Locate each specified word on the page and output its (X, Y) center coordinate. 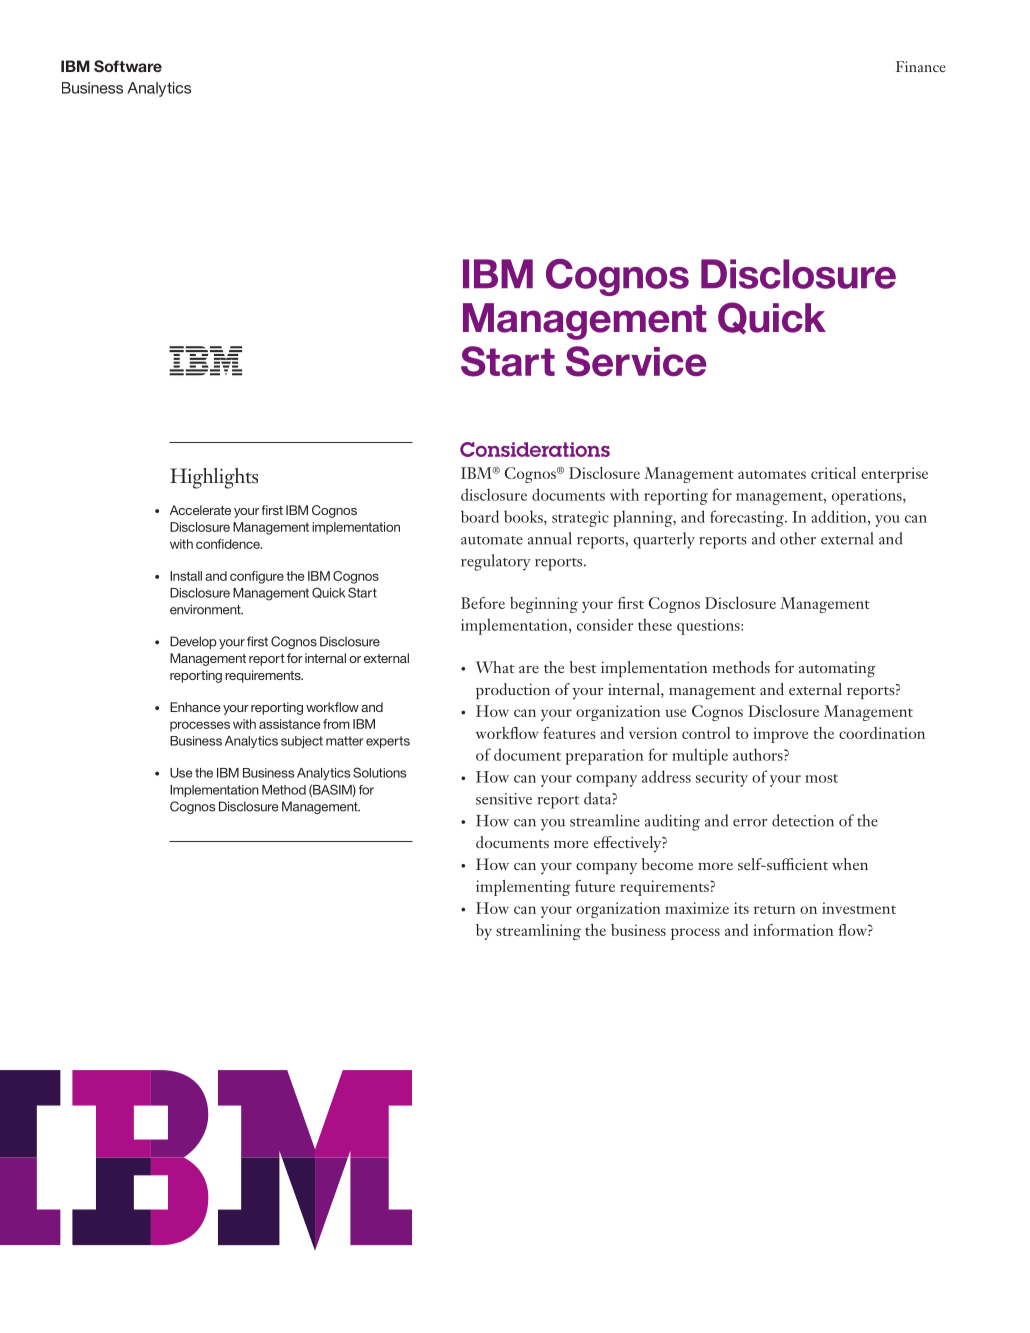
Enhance (195, 707)
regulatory (496, 562)
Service (636, 361)
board (480, 516)
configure (257, 577)
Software (128, 66)
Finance (921, 66)
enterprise (894, 475)
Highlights (214, 478)
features (569, 733)
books (524, 516)
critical (833, 473)
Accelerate (200, 510)
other (798, 538)
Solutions (379, 772)
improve (780, 735)
